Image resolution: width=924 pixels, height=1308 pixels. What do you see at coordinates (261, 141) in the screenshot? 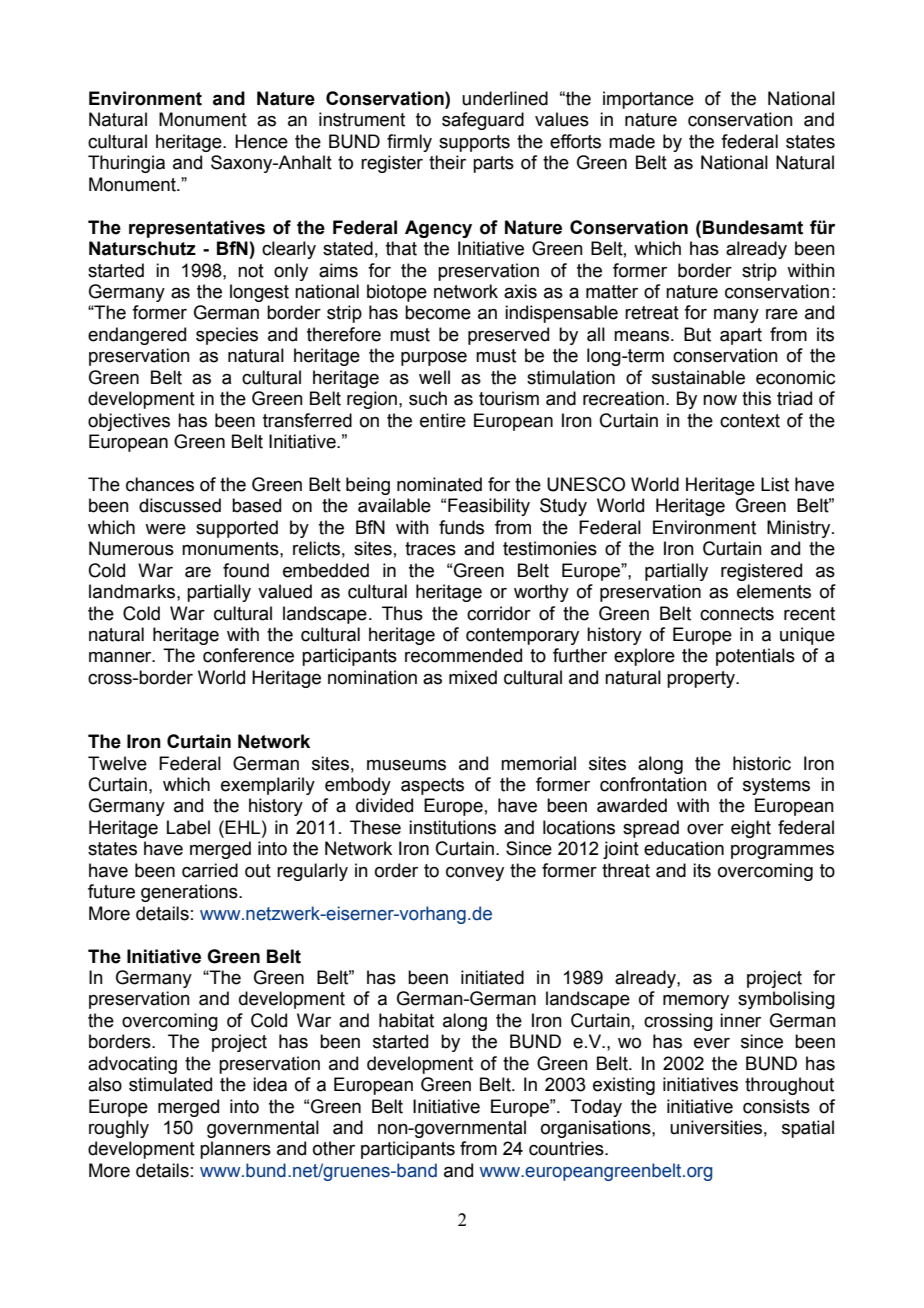
I see `Hence` at bounding box center [261, 141].
